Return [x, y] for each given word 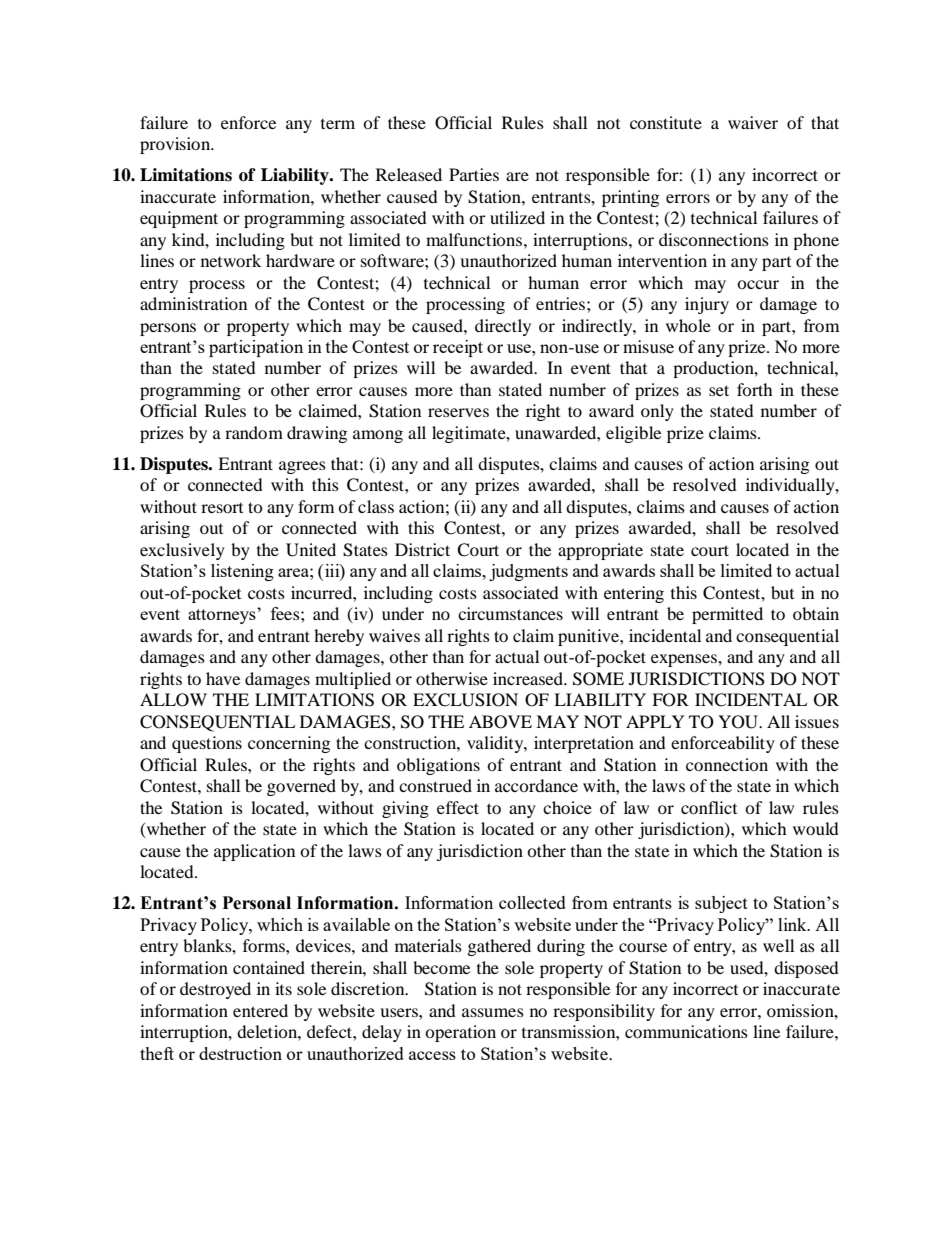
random [254, 432]
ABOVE [500, 722]
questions [207, 744]
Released [409, 174]
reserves [458, 412]
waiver [753, 122]
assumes [493, 1012]
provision [176, 145]
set [719, 390]
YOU [739, 722]
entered [260, 1010]
